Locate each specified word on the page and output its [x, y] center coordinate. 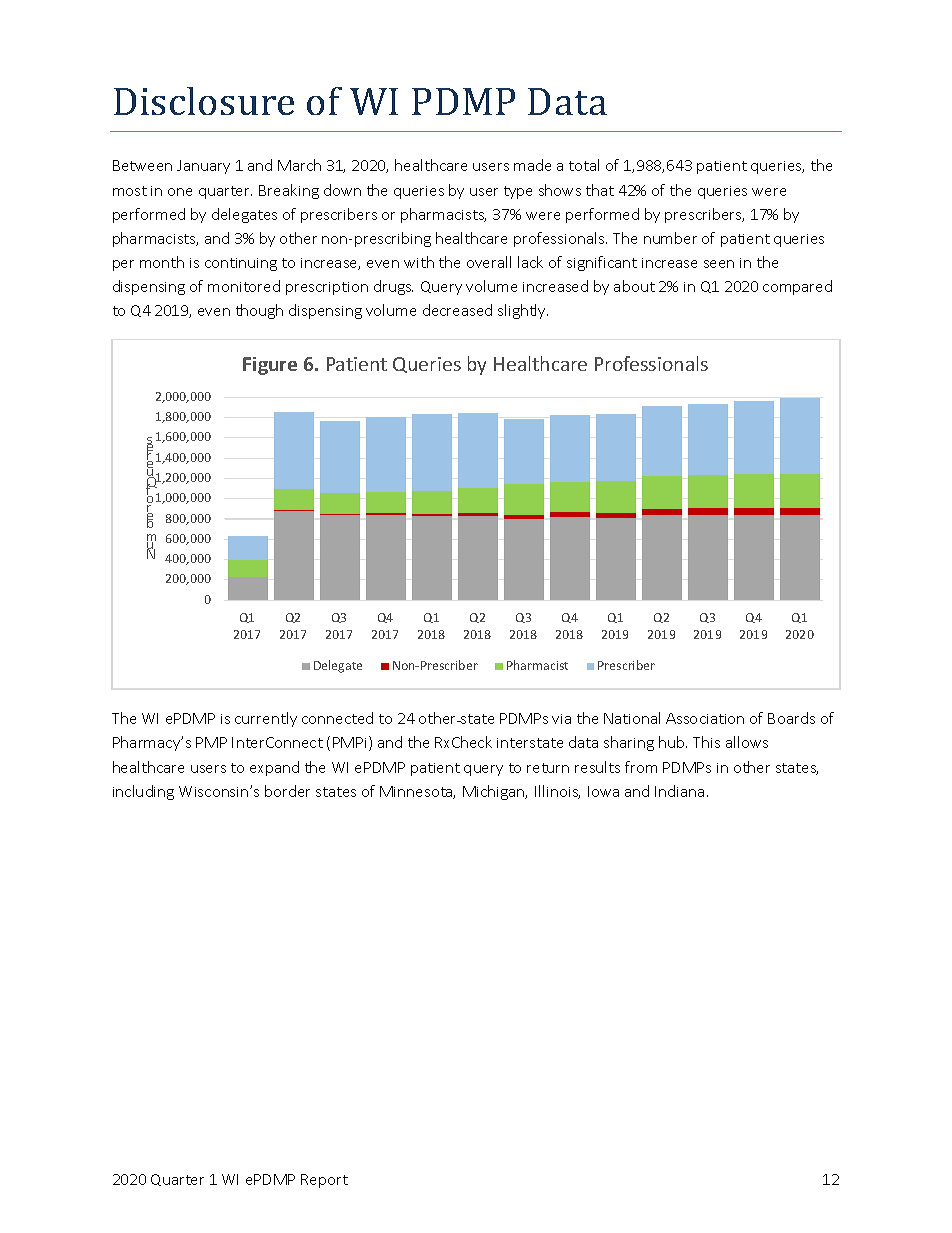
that [600, 190]
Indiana [679, 791]
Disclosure [204, 101]
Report [324, 1181]
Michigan [495, 792]
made [532, 165]
